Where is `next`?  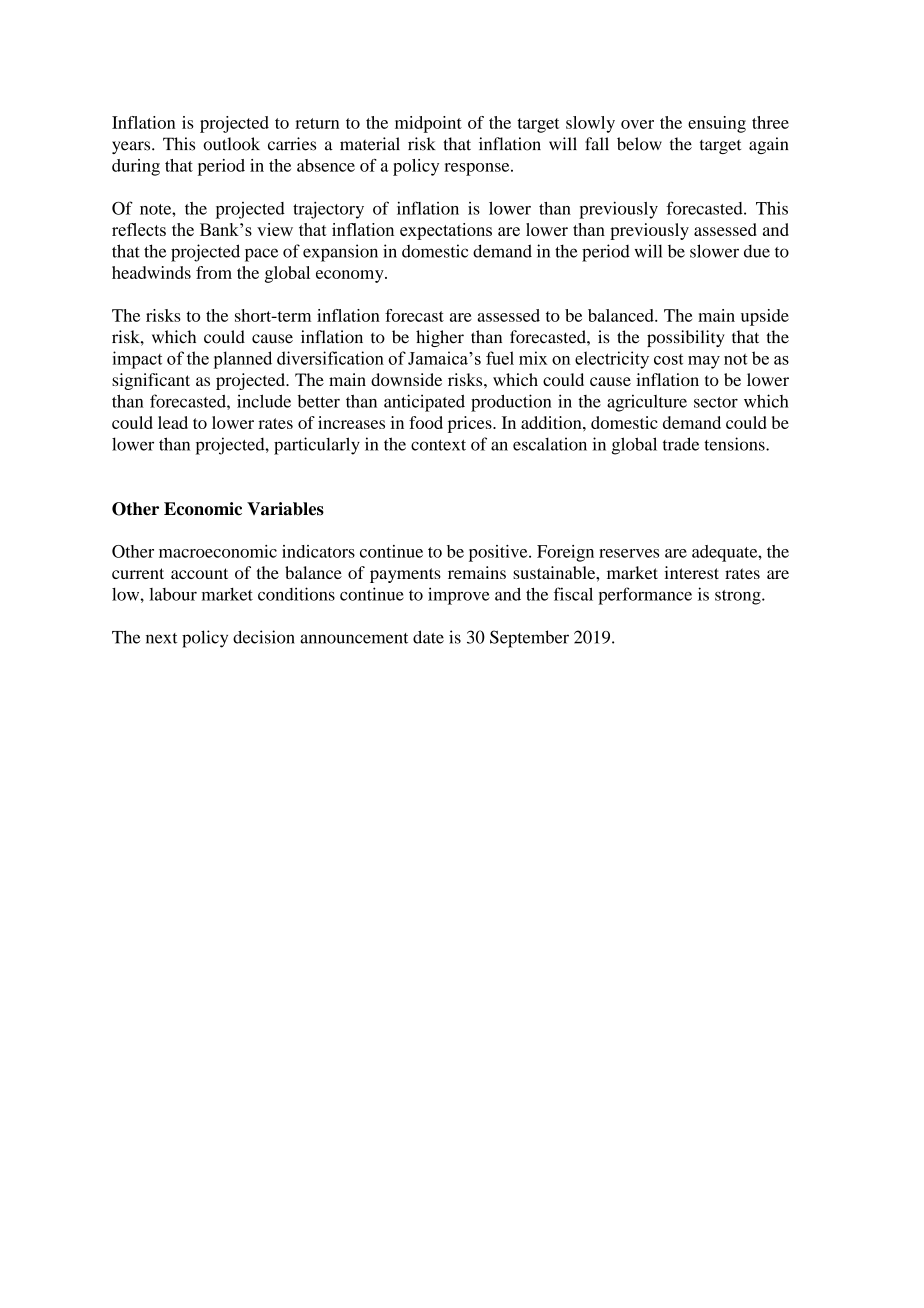
next is located at coordinates (161, 638).
